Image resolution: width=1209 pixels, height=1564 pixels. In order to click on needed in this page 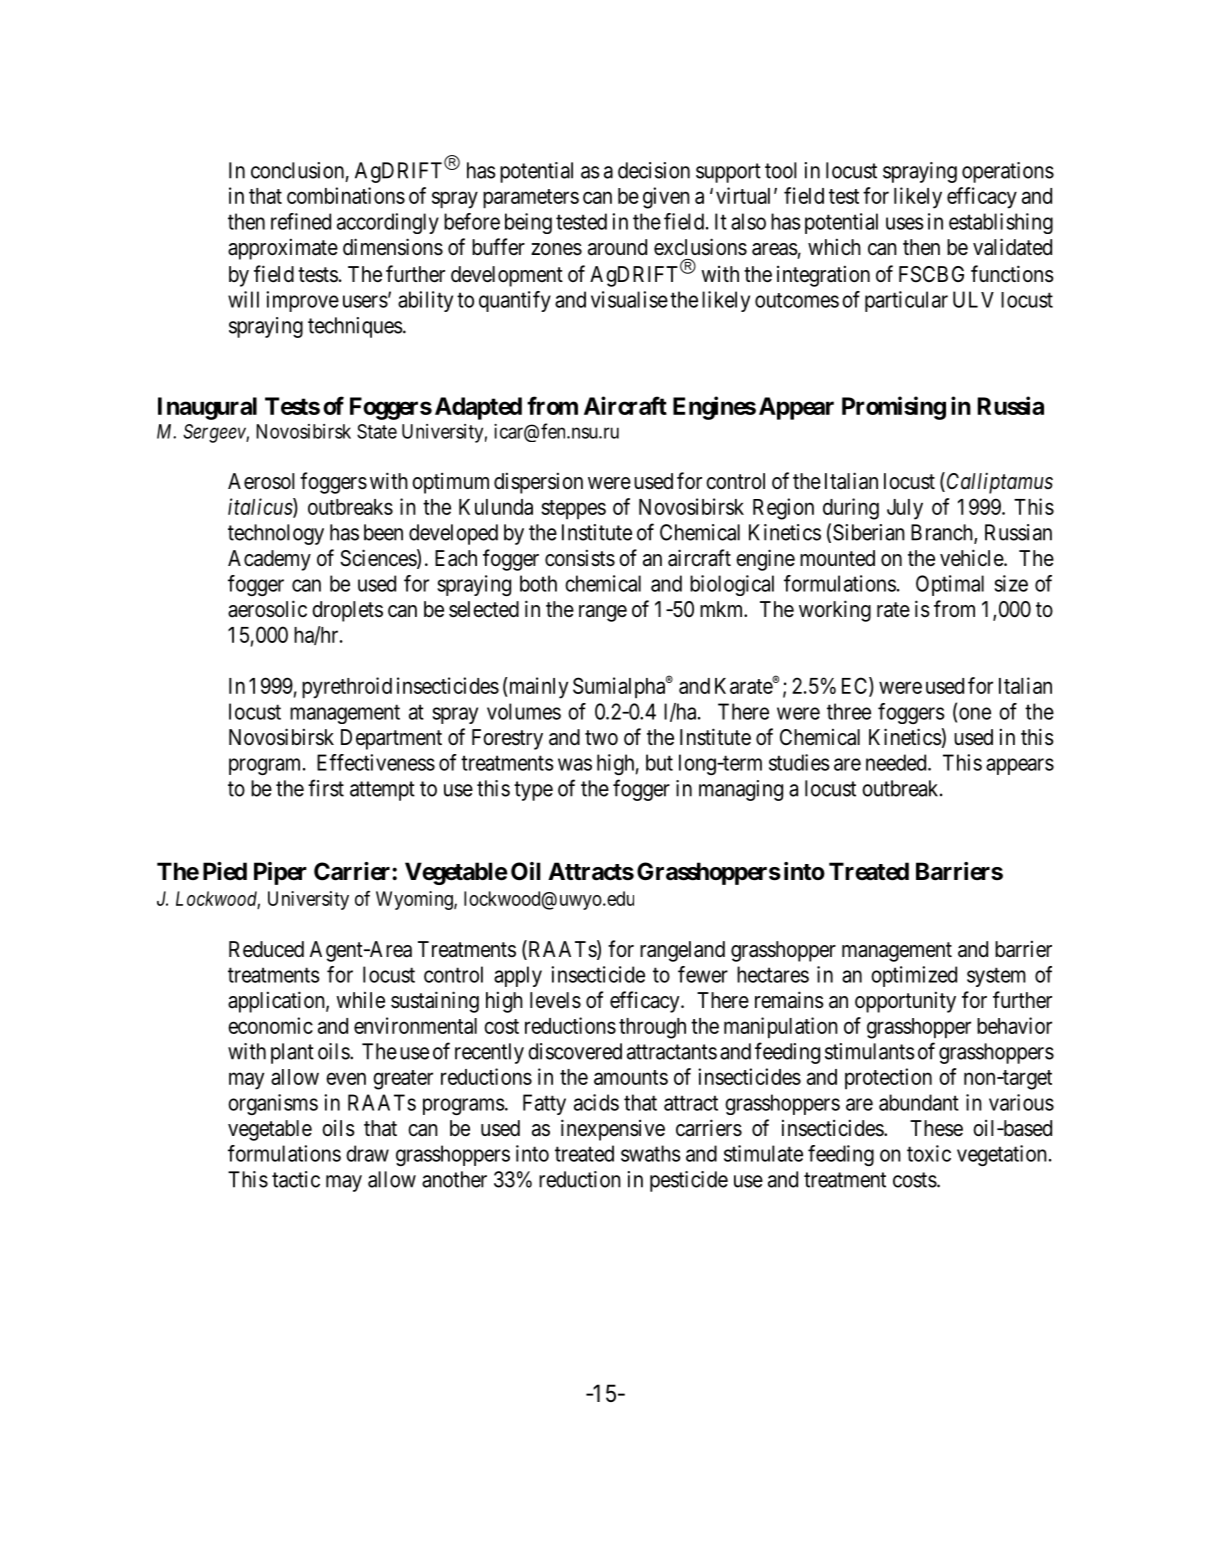, I will do `click(897, 762)`.
